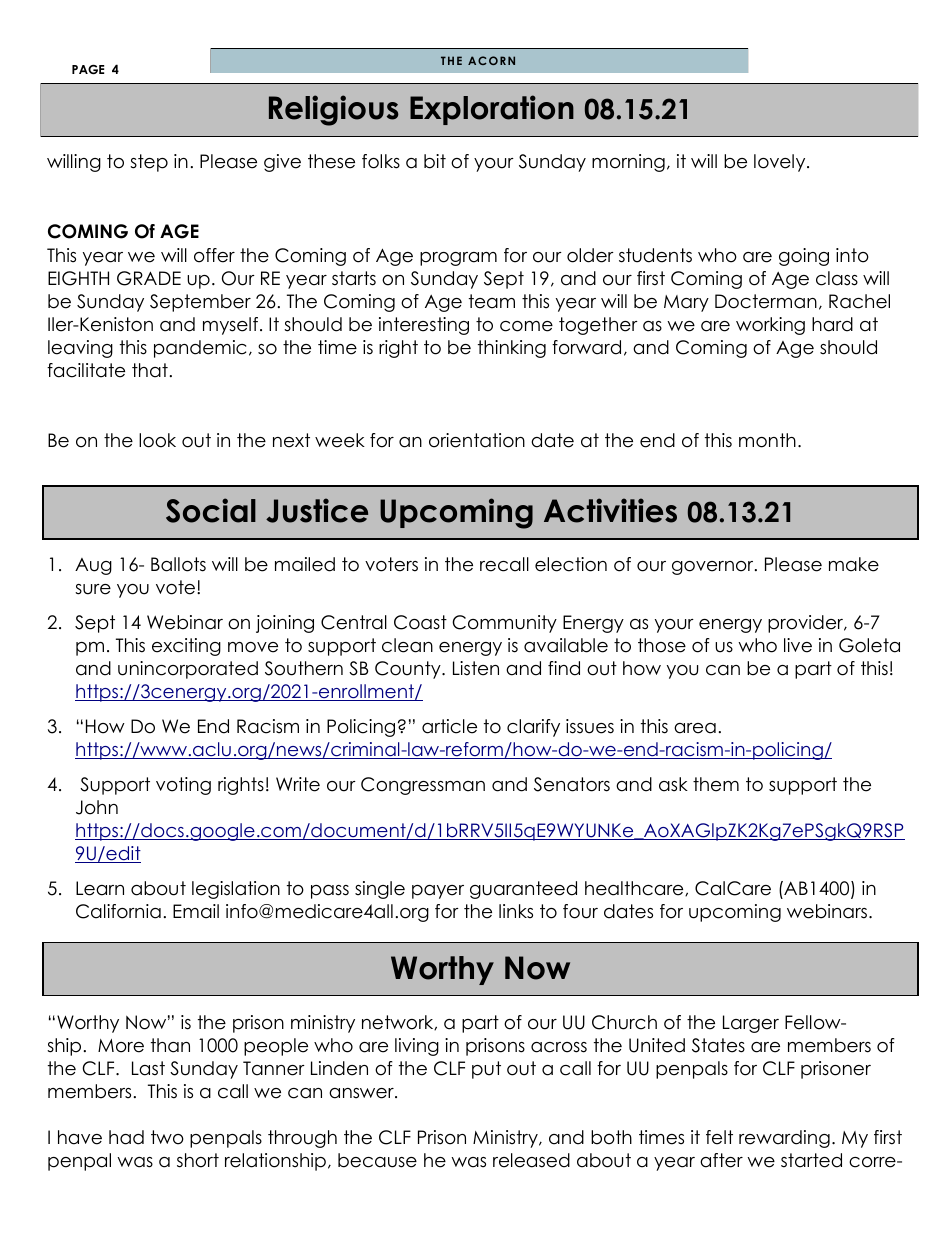  What do you see at coordinates (531, 1160) in the image?
I see `released` at bounding box center [531, 1160].
